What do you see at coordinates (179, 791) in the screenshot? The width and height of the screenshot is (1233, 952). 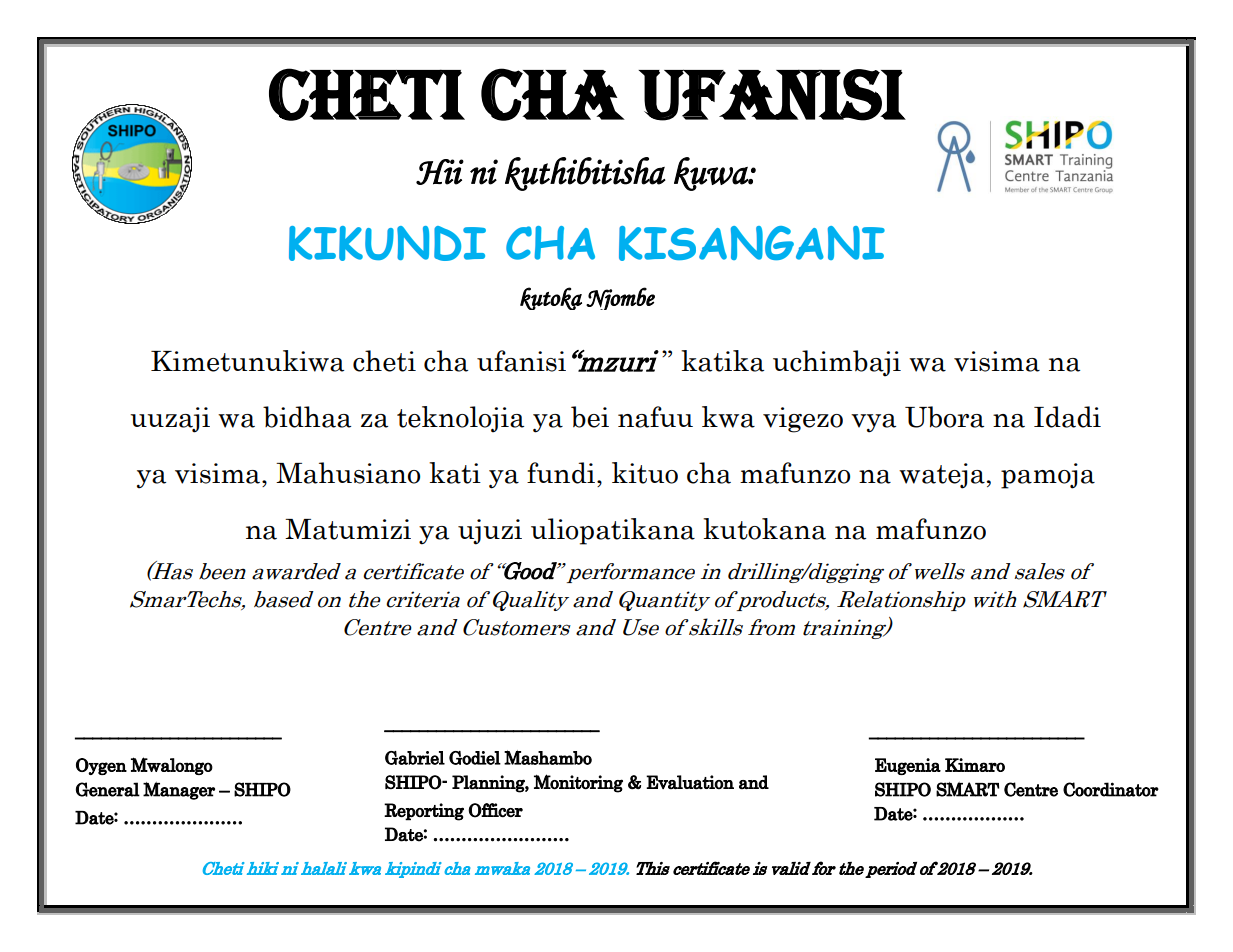 I see `Manager` at bounding box center [179, 791].
